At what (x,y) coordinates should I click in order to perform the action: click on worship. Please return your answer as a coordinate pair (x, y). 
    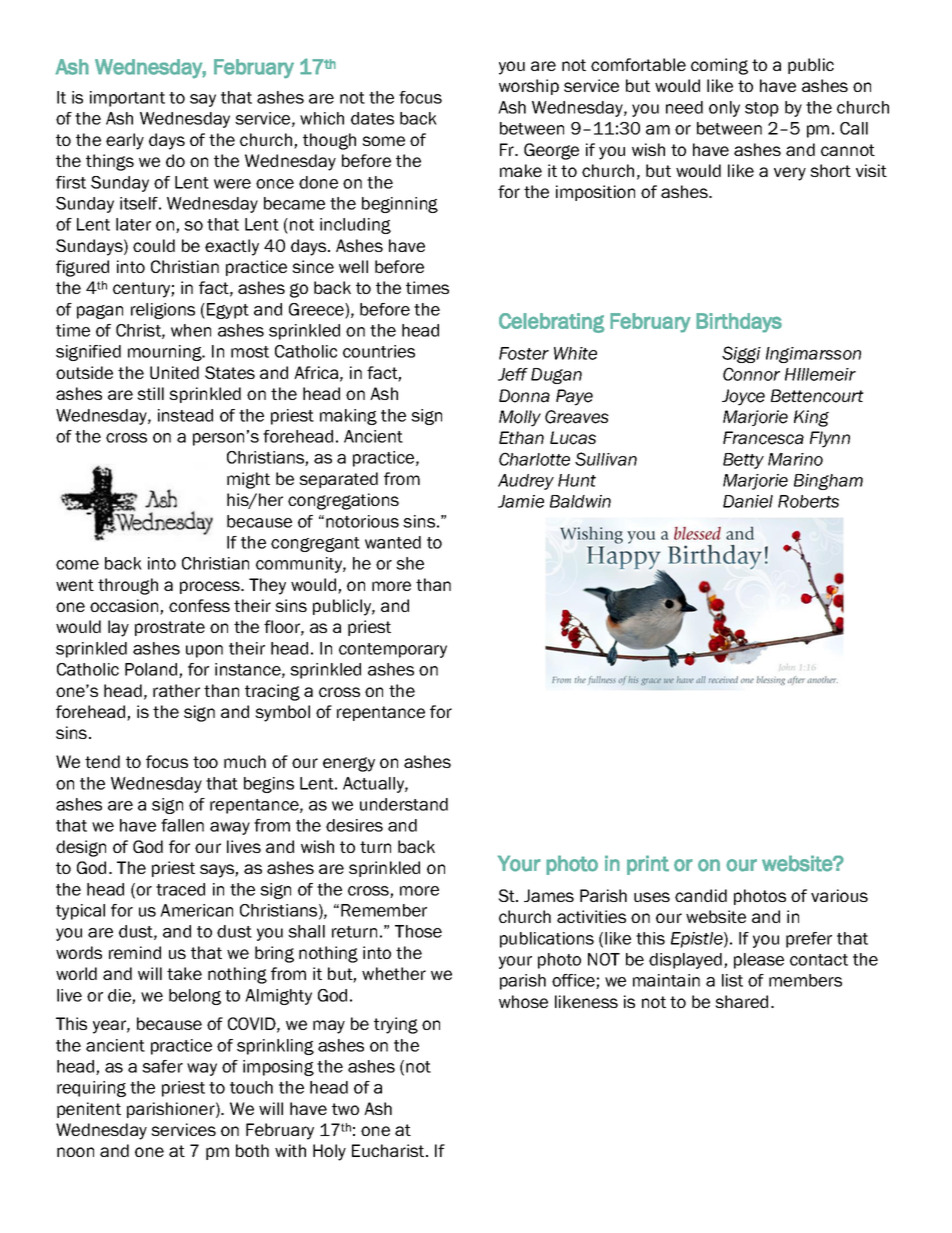
    Looking at the image, I should click on (529, 87).
